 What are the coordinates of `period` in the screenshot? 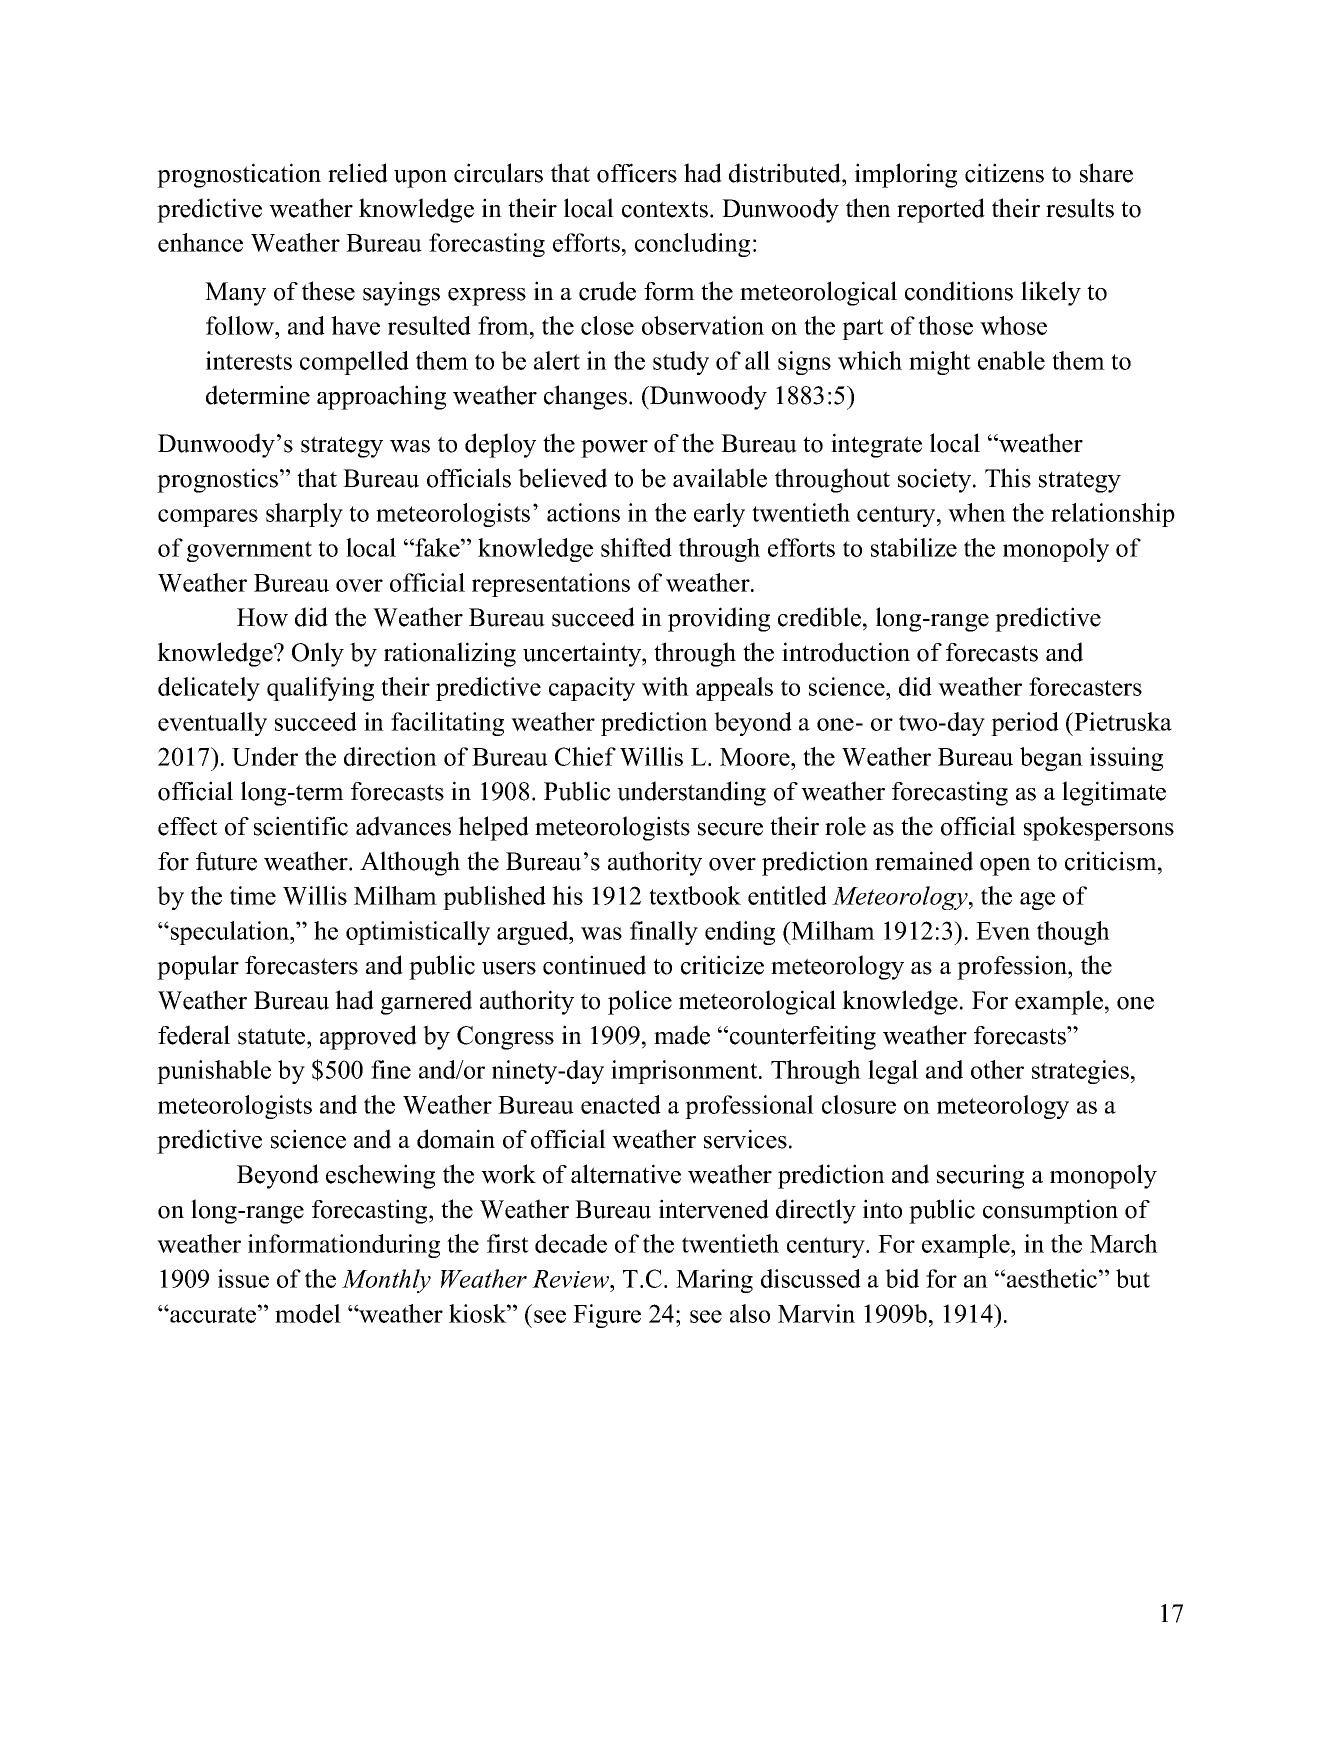 It's located at (1025, 724).
